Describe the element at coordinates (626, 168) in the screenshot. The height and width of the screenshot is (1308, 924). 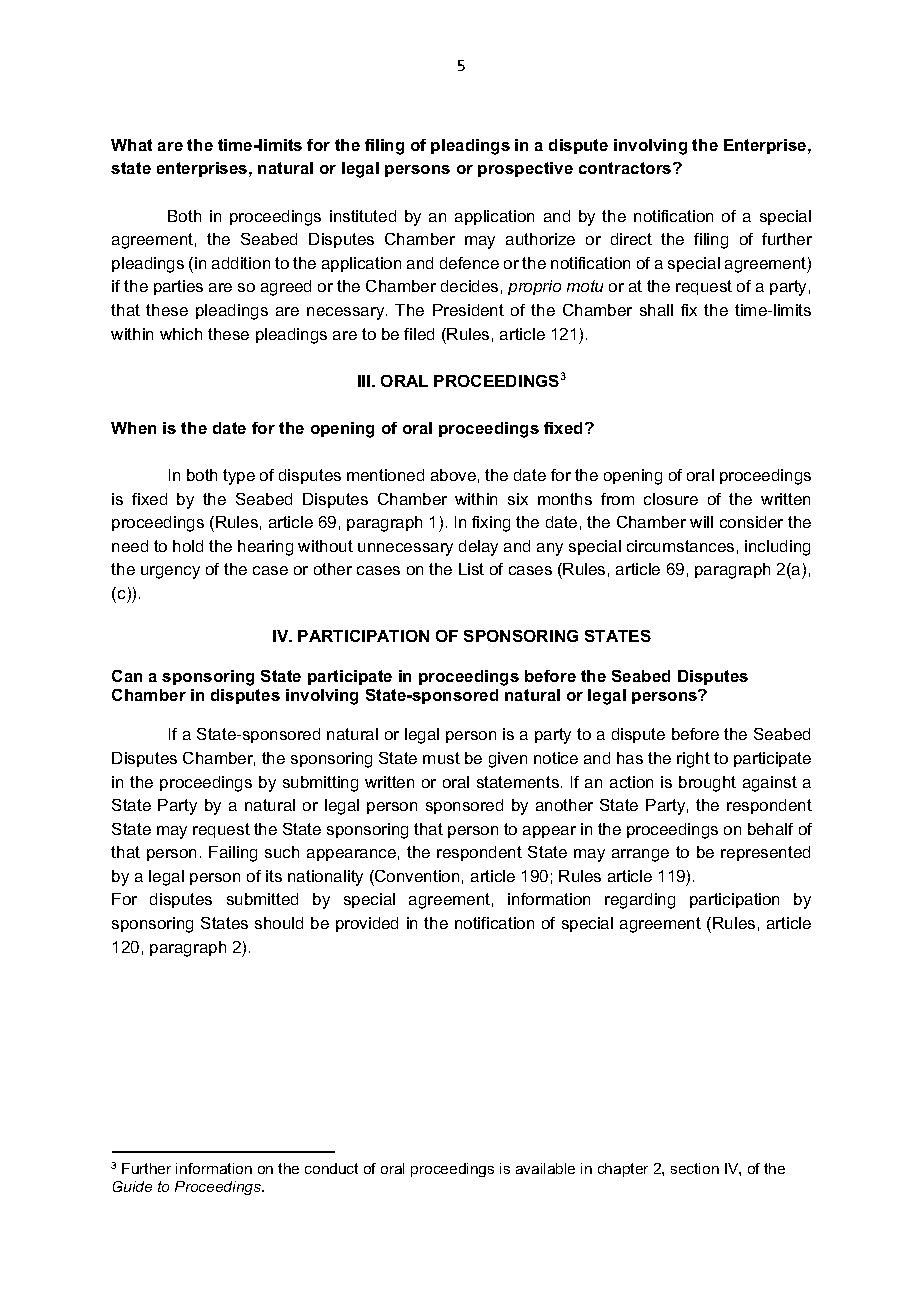
I see `contractors` at that location.
